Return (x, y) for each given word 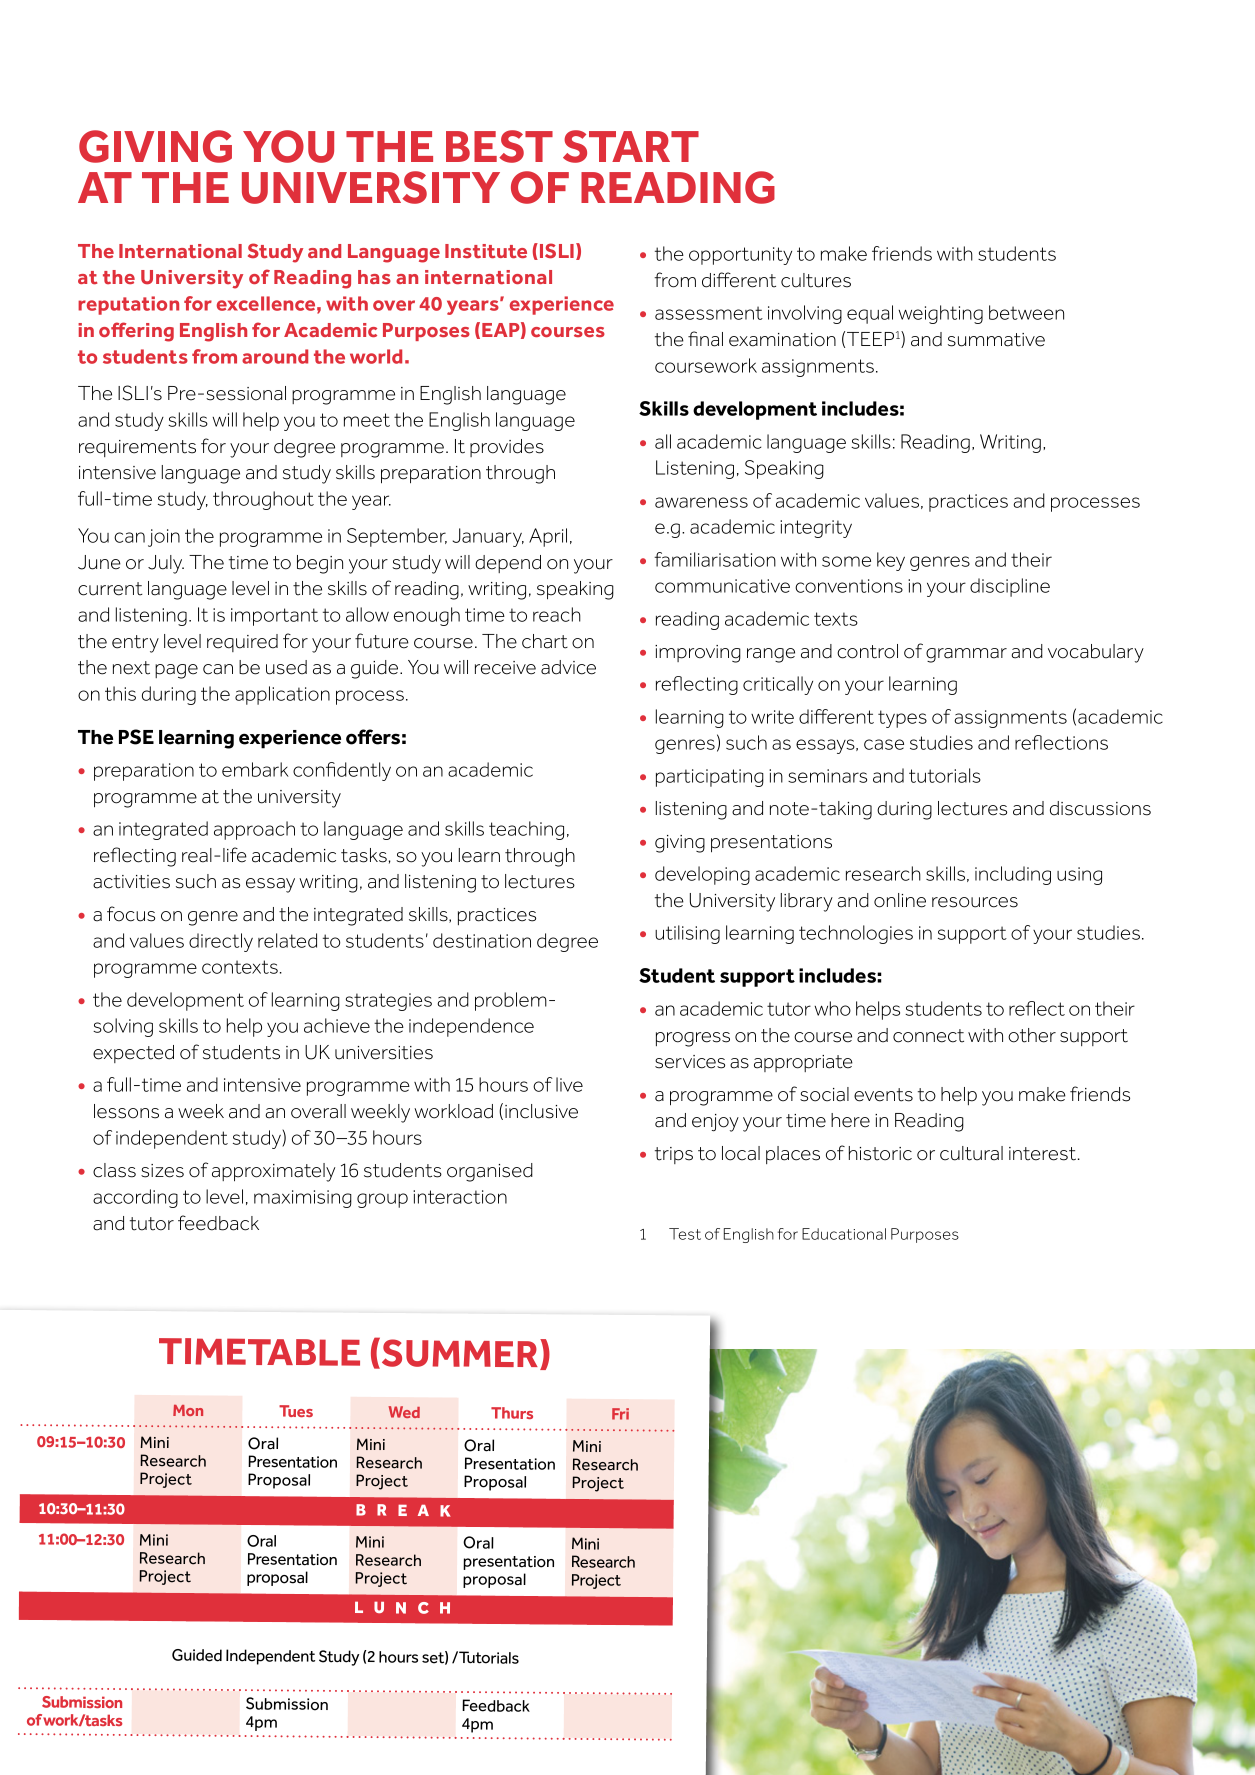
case (884, 744)
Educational (844, 1234)
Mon (188, 1410)
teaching (526, 830)
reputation (128, 305)
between (1026, 312)
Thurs (512, 1413)
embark (255, 769)
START (631, 146)
